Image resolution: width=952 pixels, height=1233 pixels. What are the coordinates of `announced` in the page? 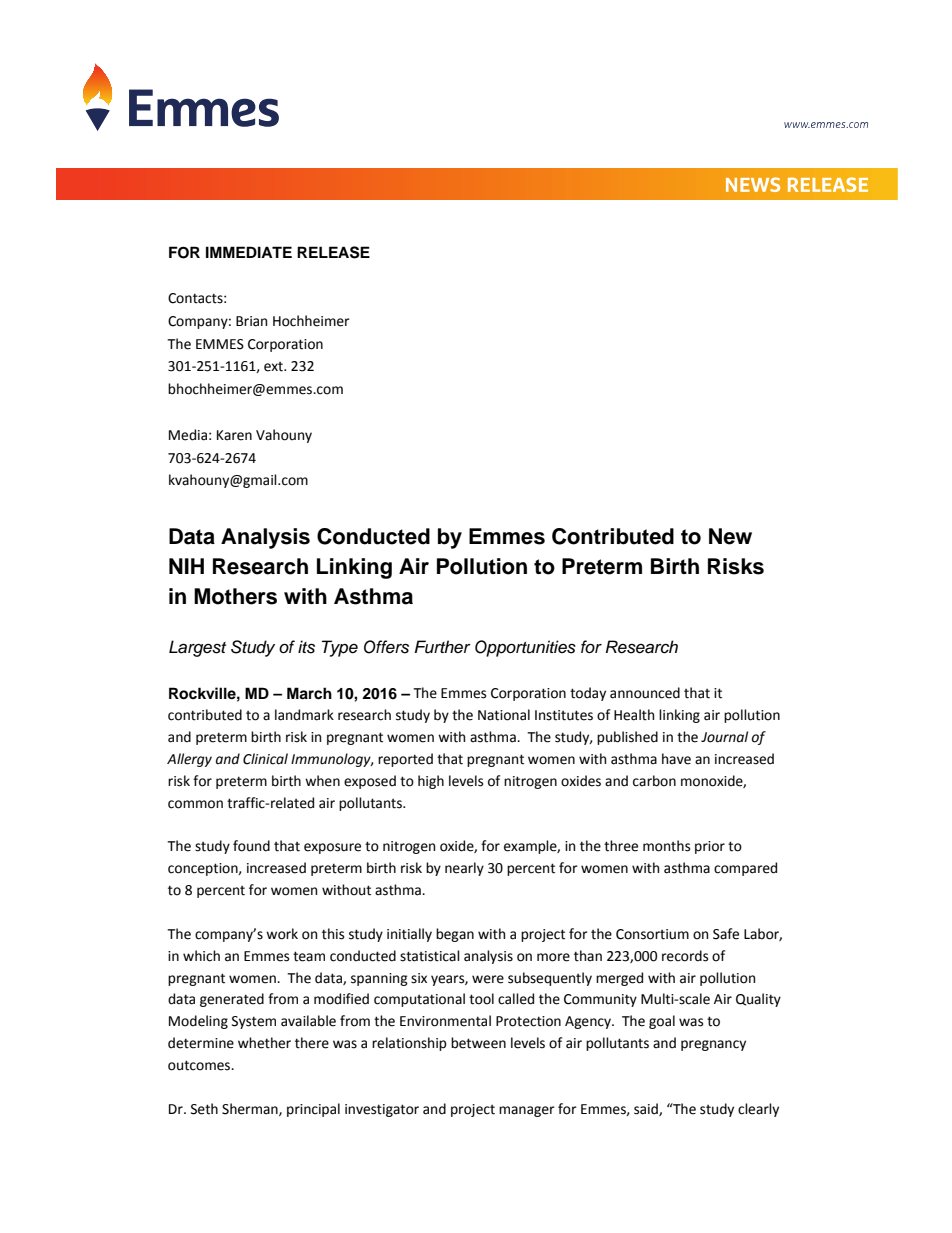 It's located at (645, 693).
